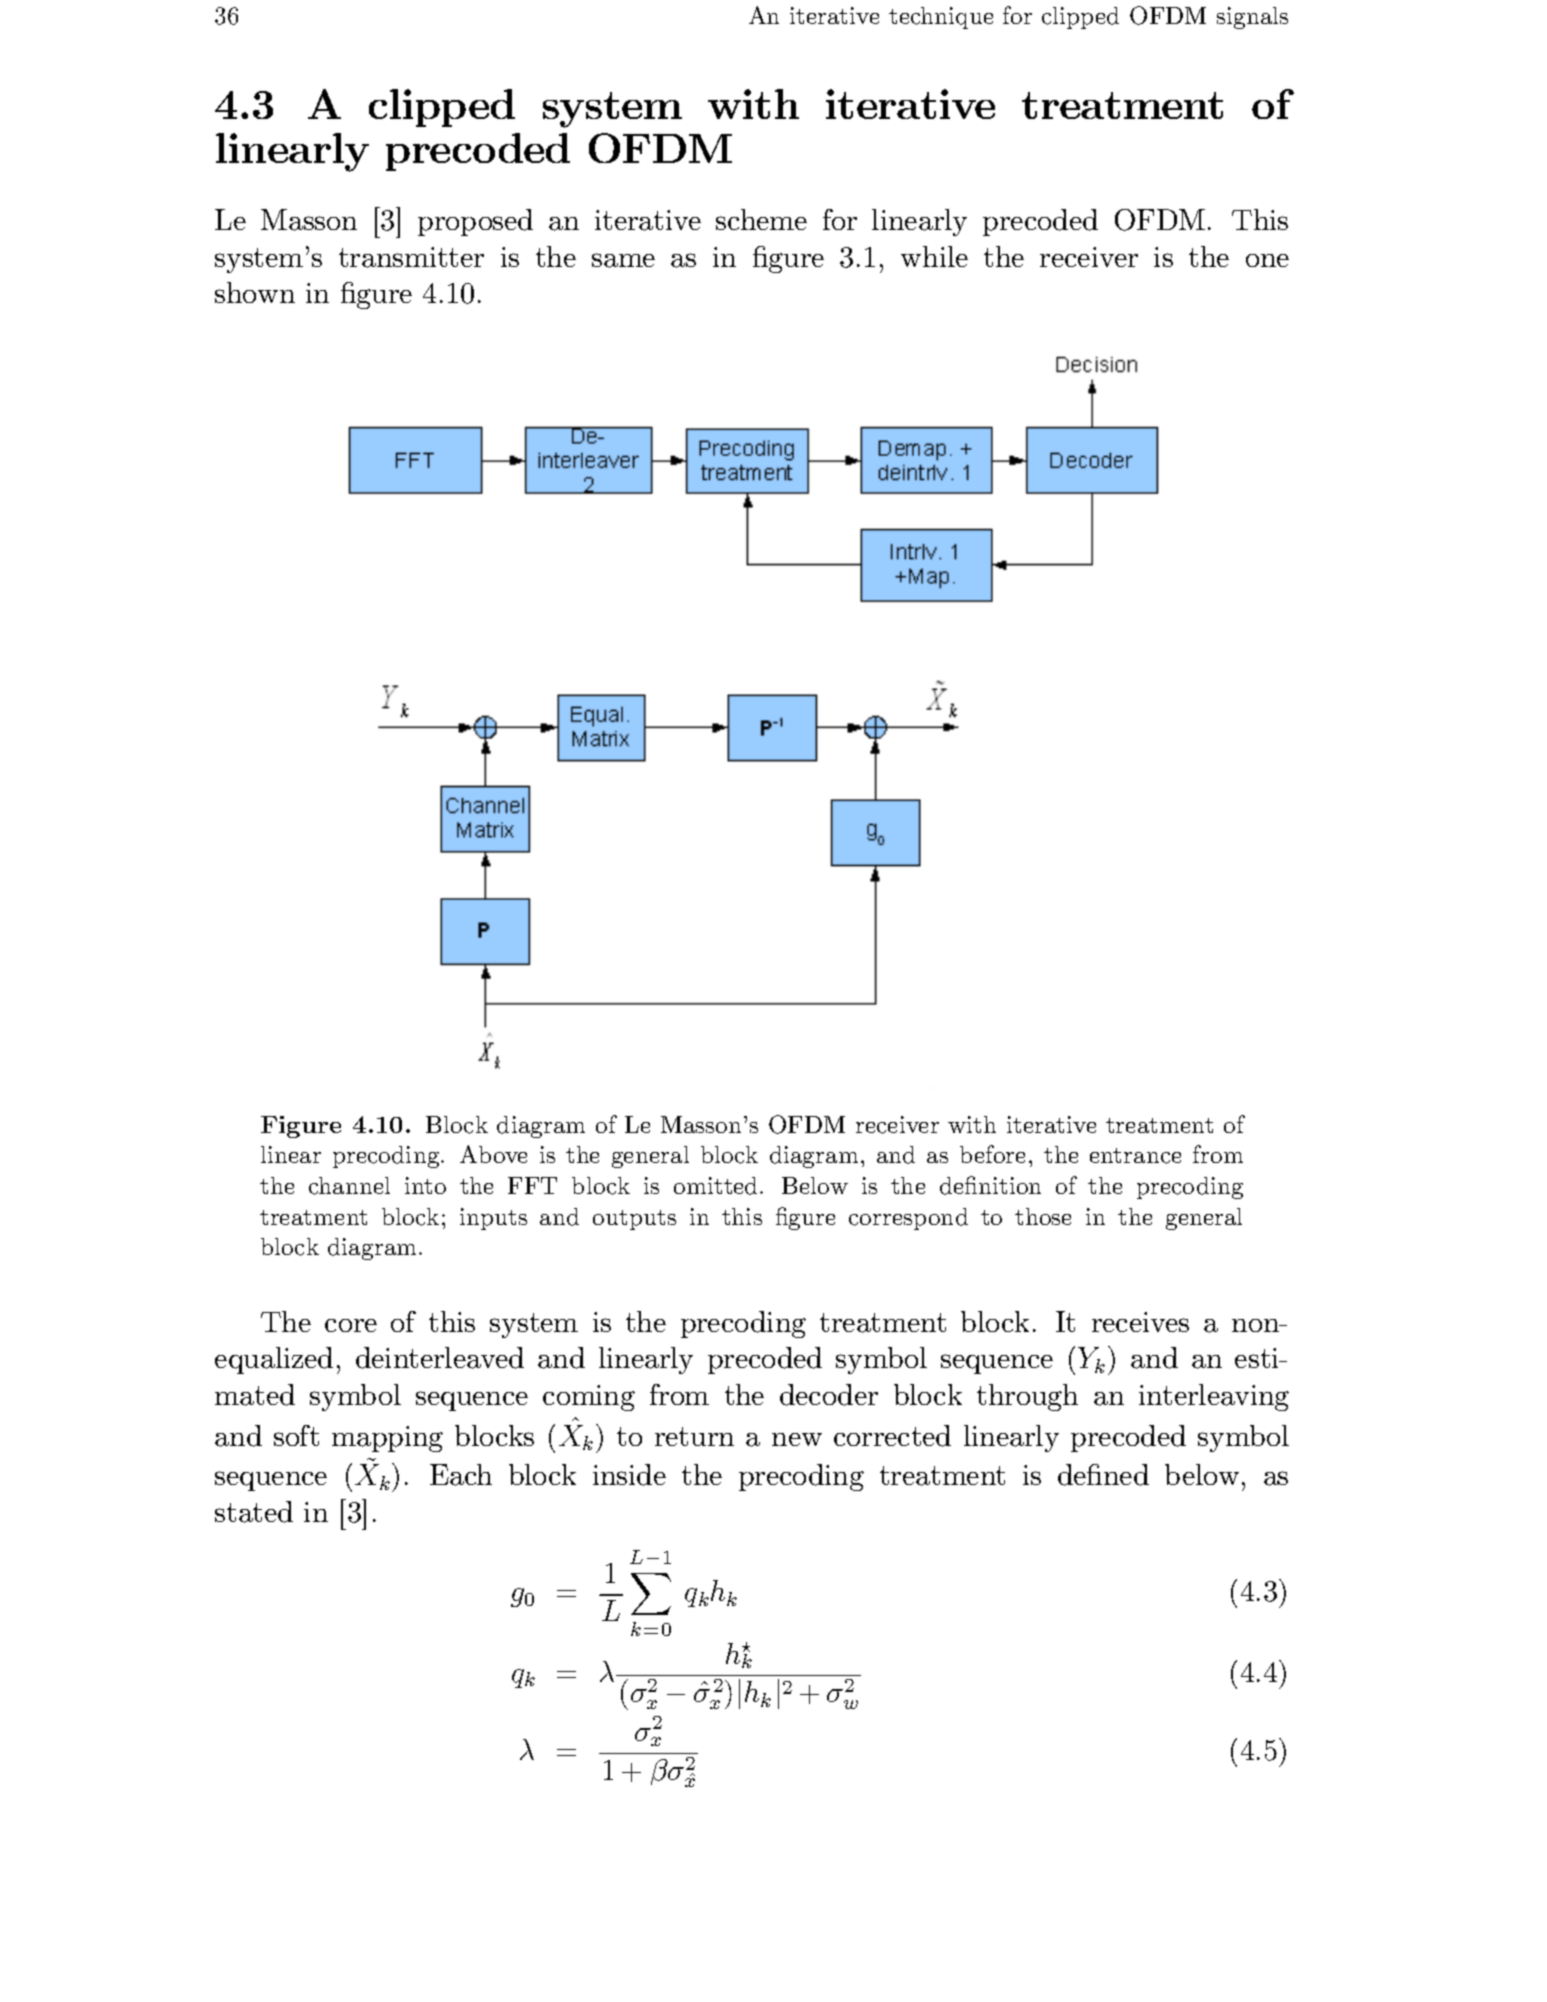  I want to click on signals, so click(1252, 18).
